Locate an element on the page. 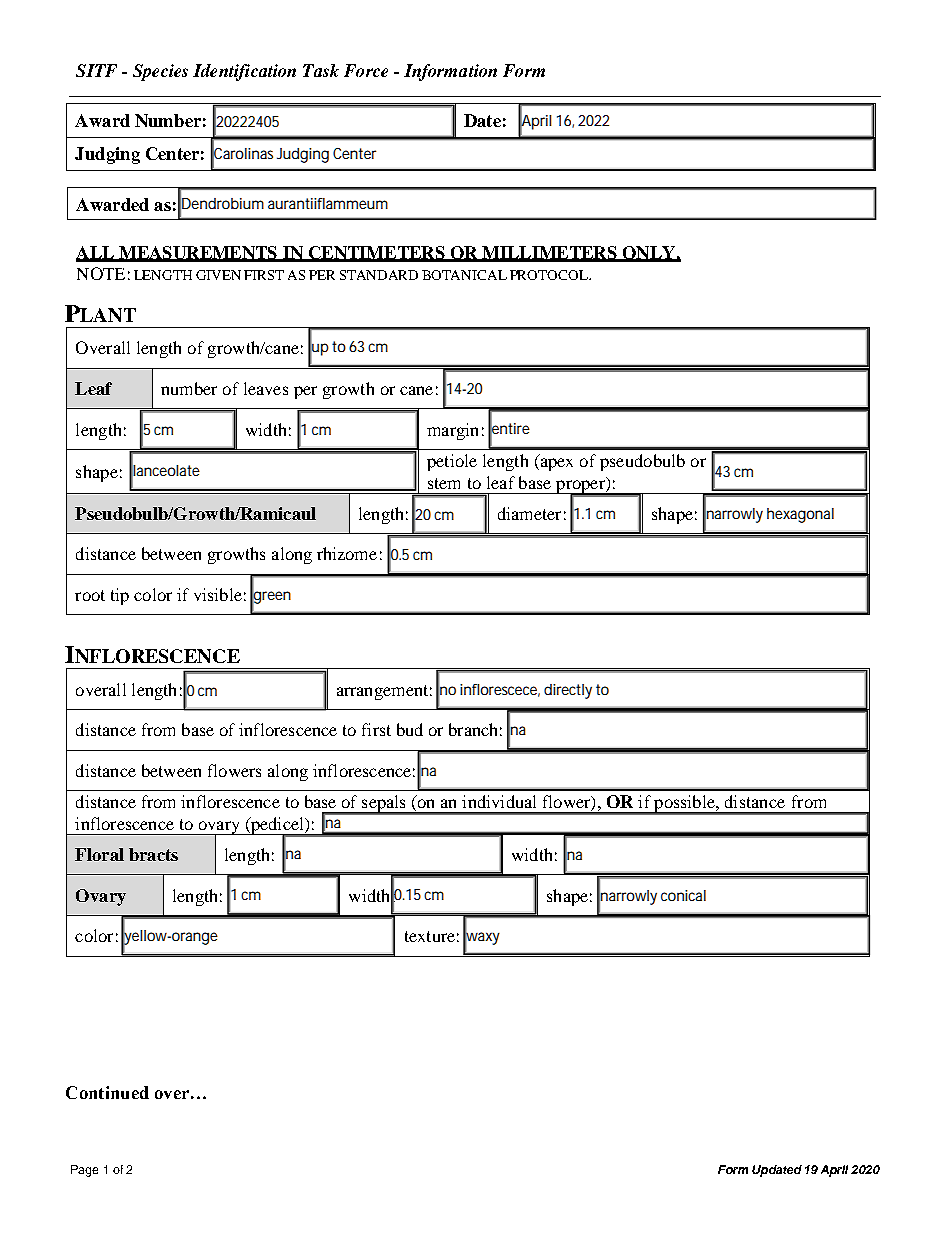 The image size is (952, 1233). sepals is located at coordinates (384, 805).
